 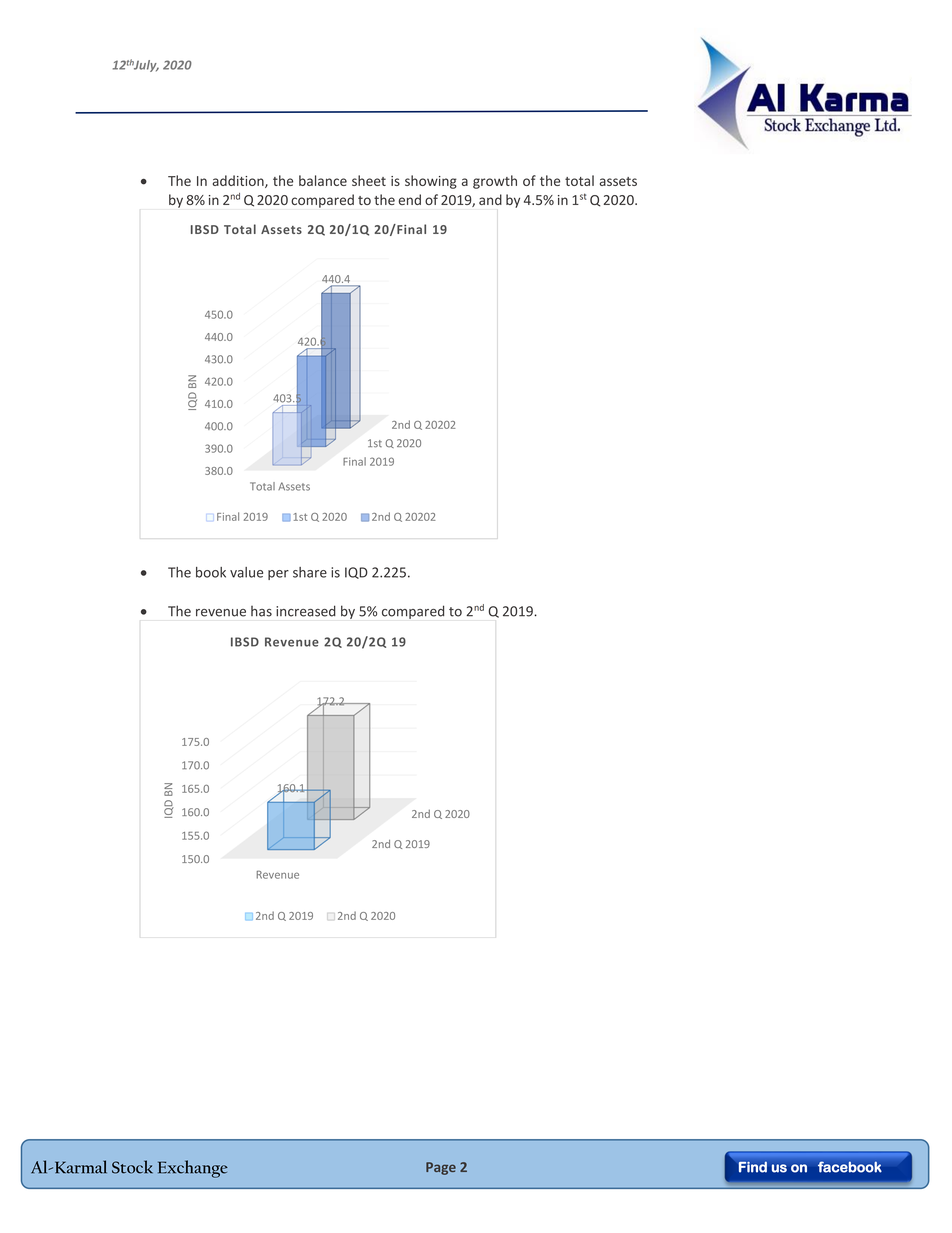 I want to click on addition, so click(x=239, y=181).
